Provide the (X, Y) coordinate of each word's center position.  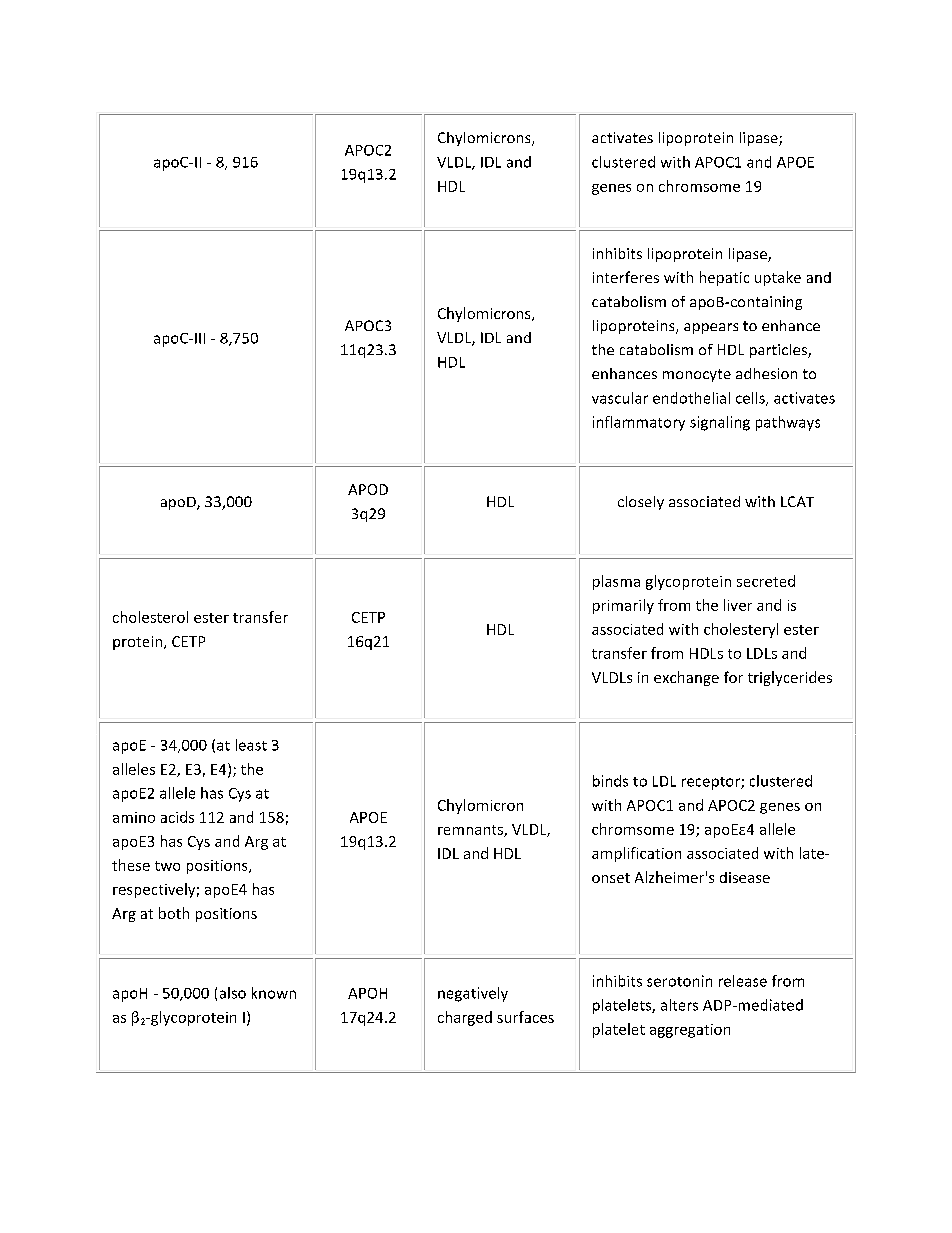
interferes (626, 277)
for (733, 677)
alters (679, 1005)
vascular (620, 398)
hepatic (724, 278)
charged (465, 1018)
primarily (623, 606)
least (251, 745)
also (233, 993)
